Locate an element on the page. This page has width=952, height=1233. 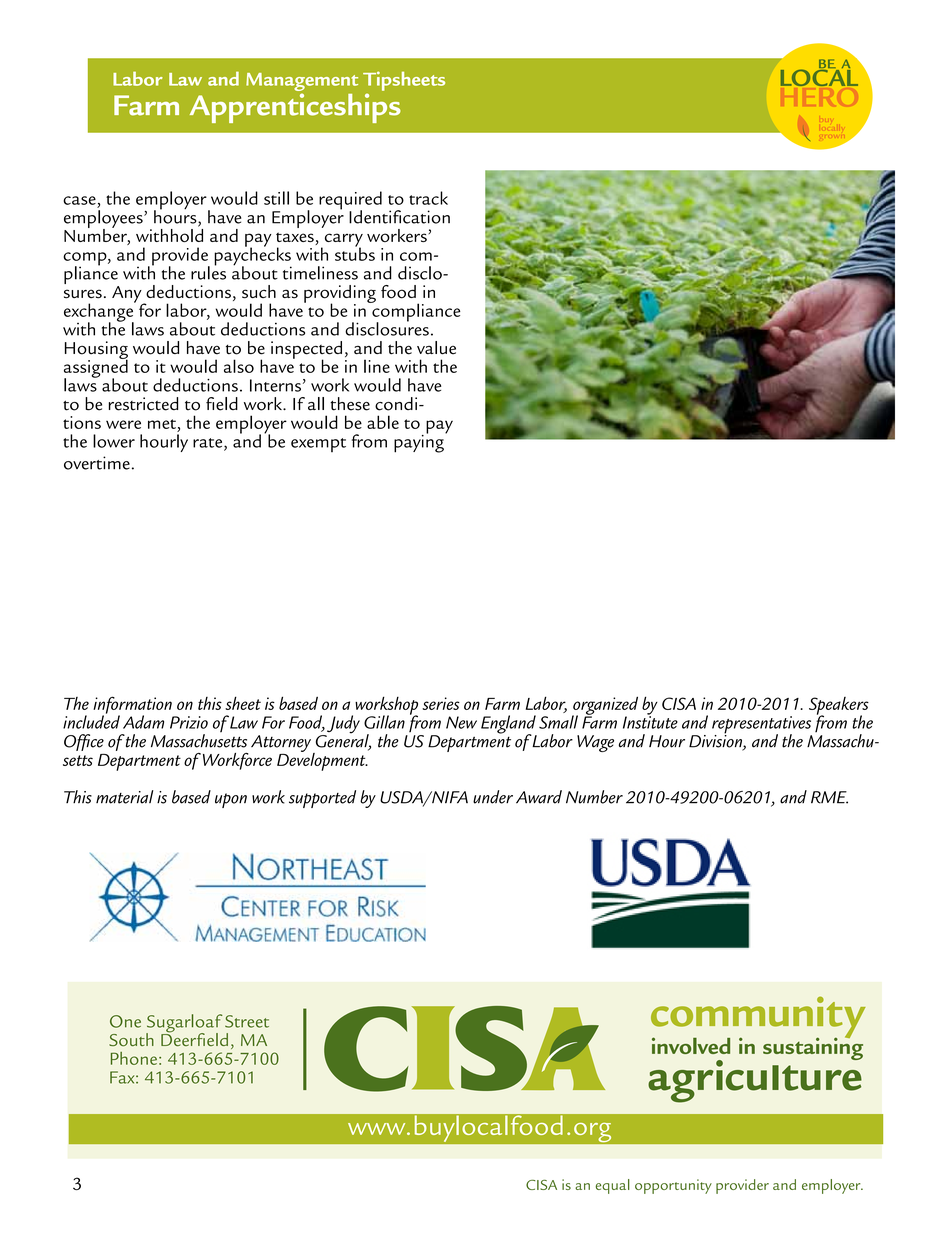
paying is located at coordinates (420, 442).
